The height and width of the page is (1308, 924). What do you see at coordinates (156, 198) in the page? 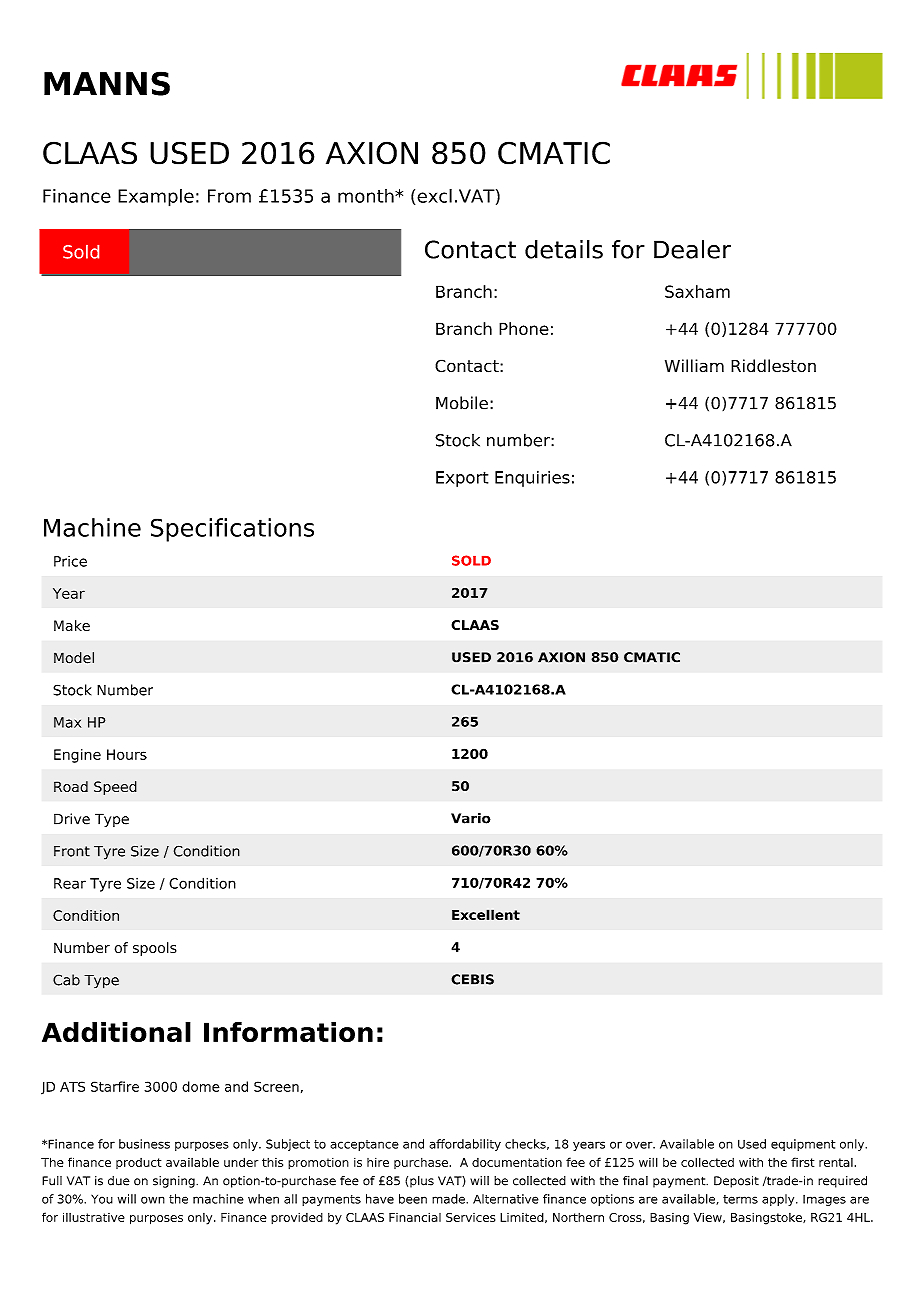
I see `Example` at bounding box center [156, 198].
